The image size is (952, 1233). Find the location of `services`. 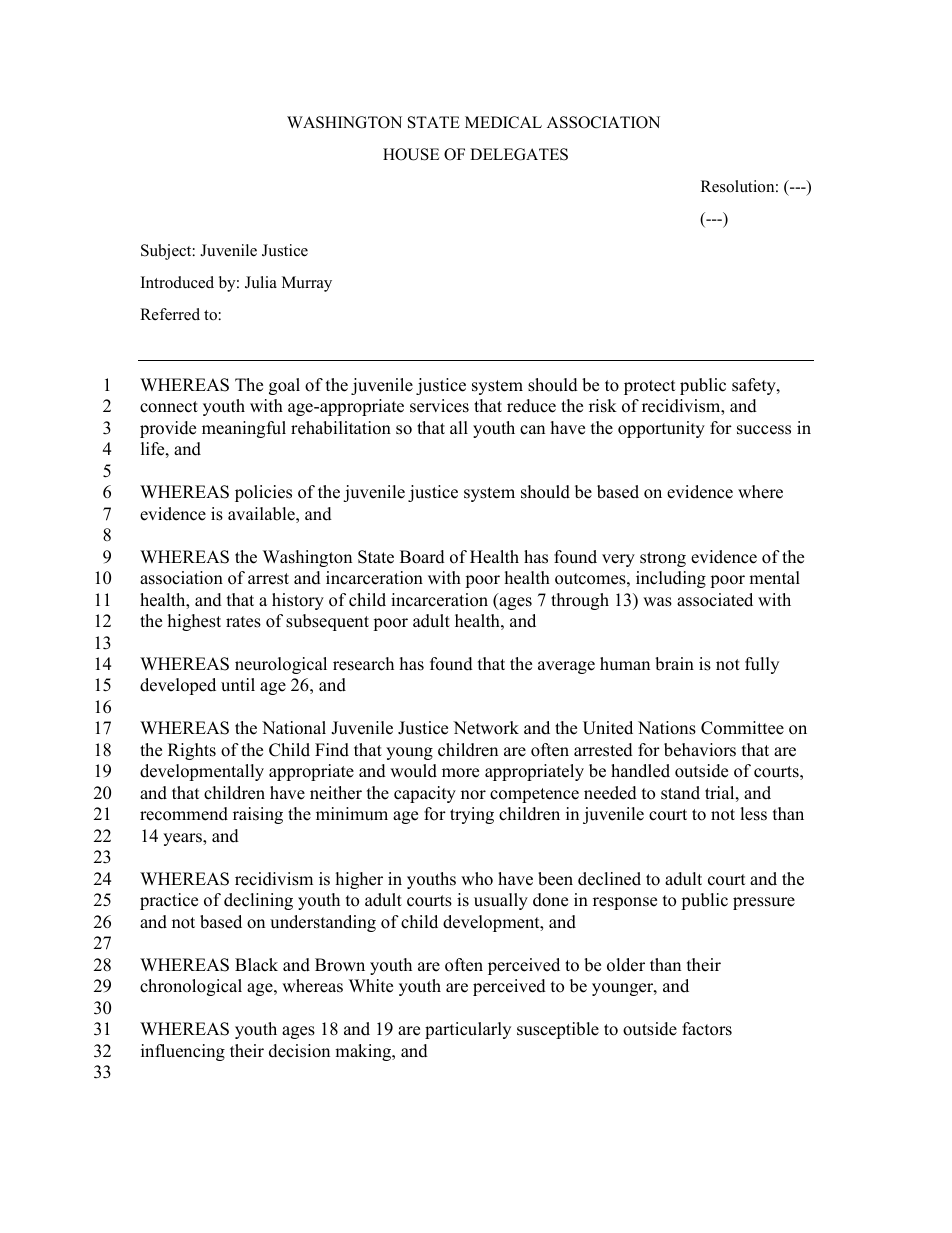

services is located at coordinates (439, 406).
